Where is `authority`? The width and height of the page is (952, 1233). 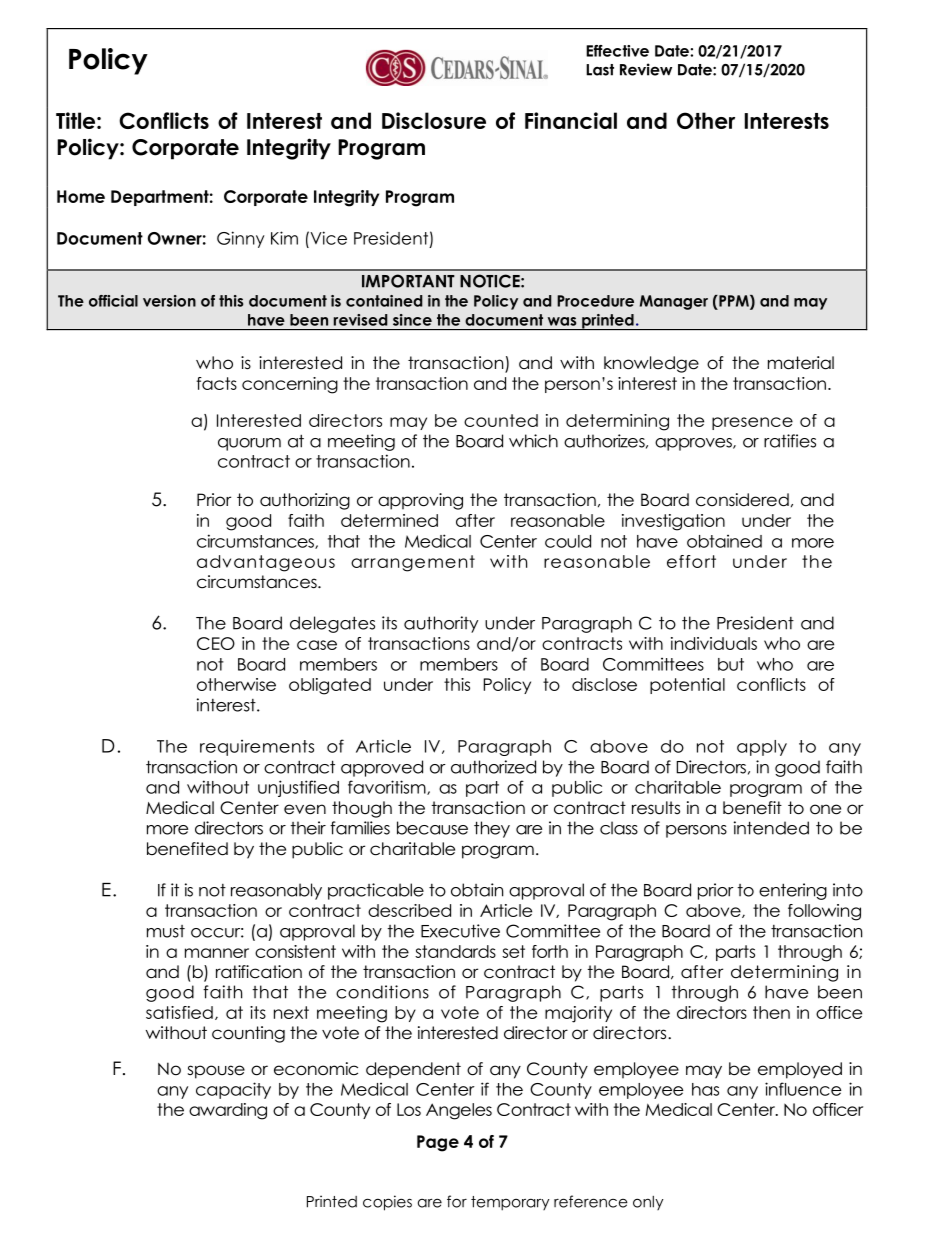
authority is located at coordinates (441, 624).
